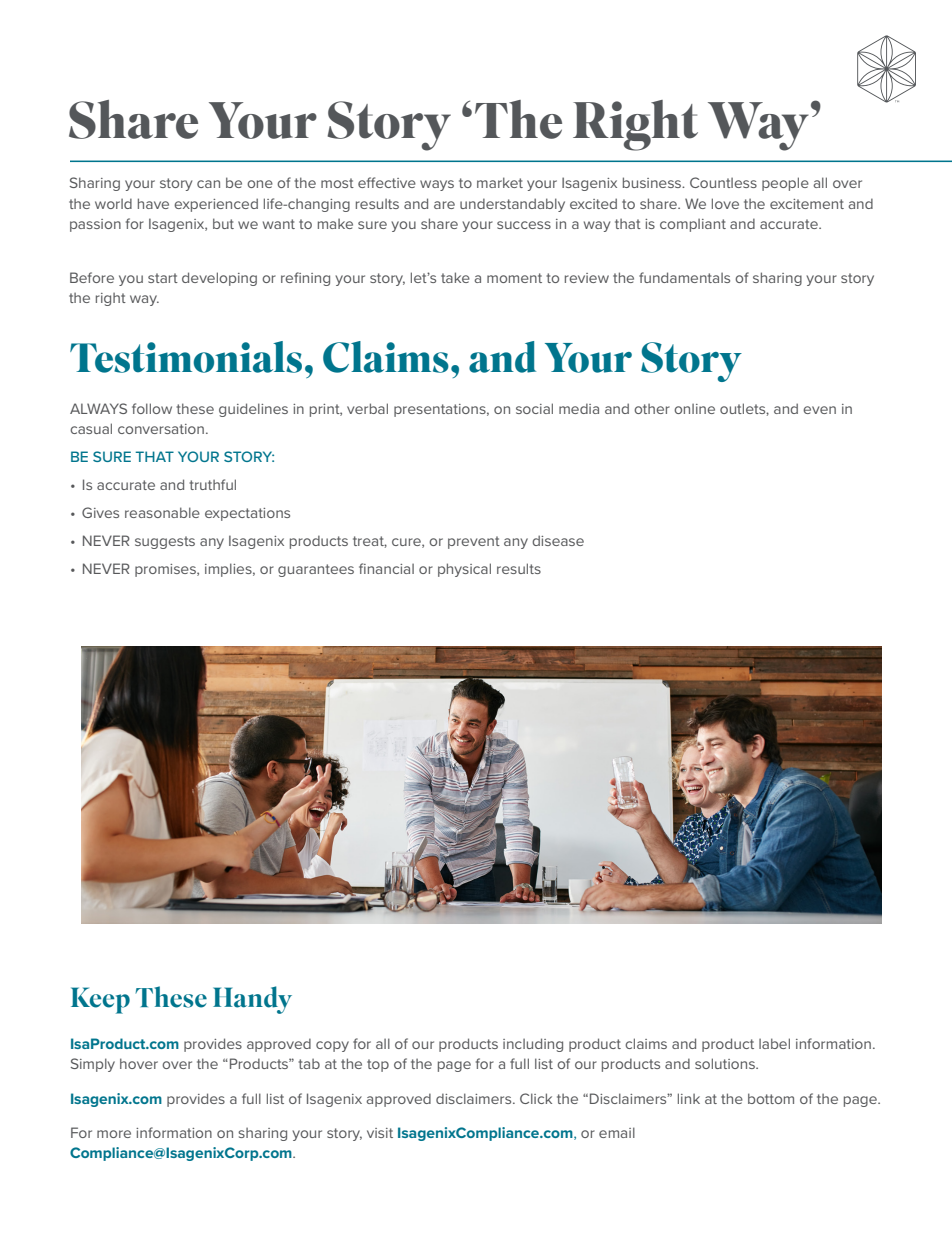 This image has width=952, height=1233. Describe the element at coordinates (166, 570) in the image. I see `promises` at that location.
